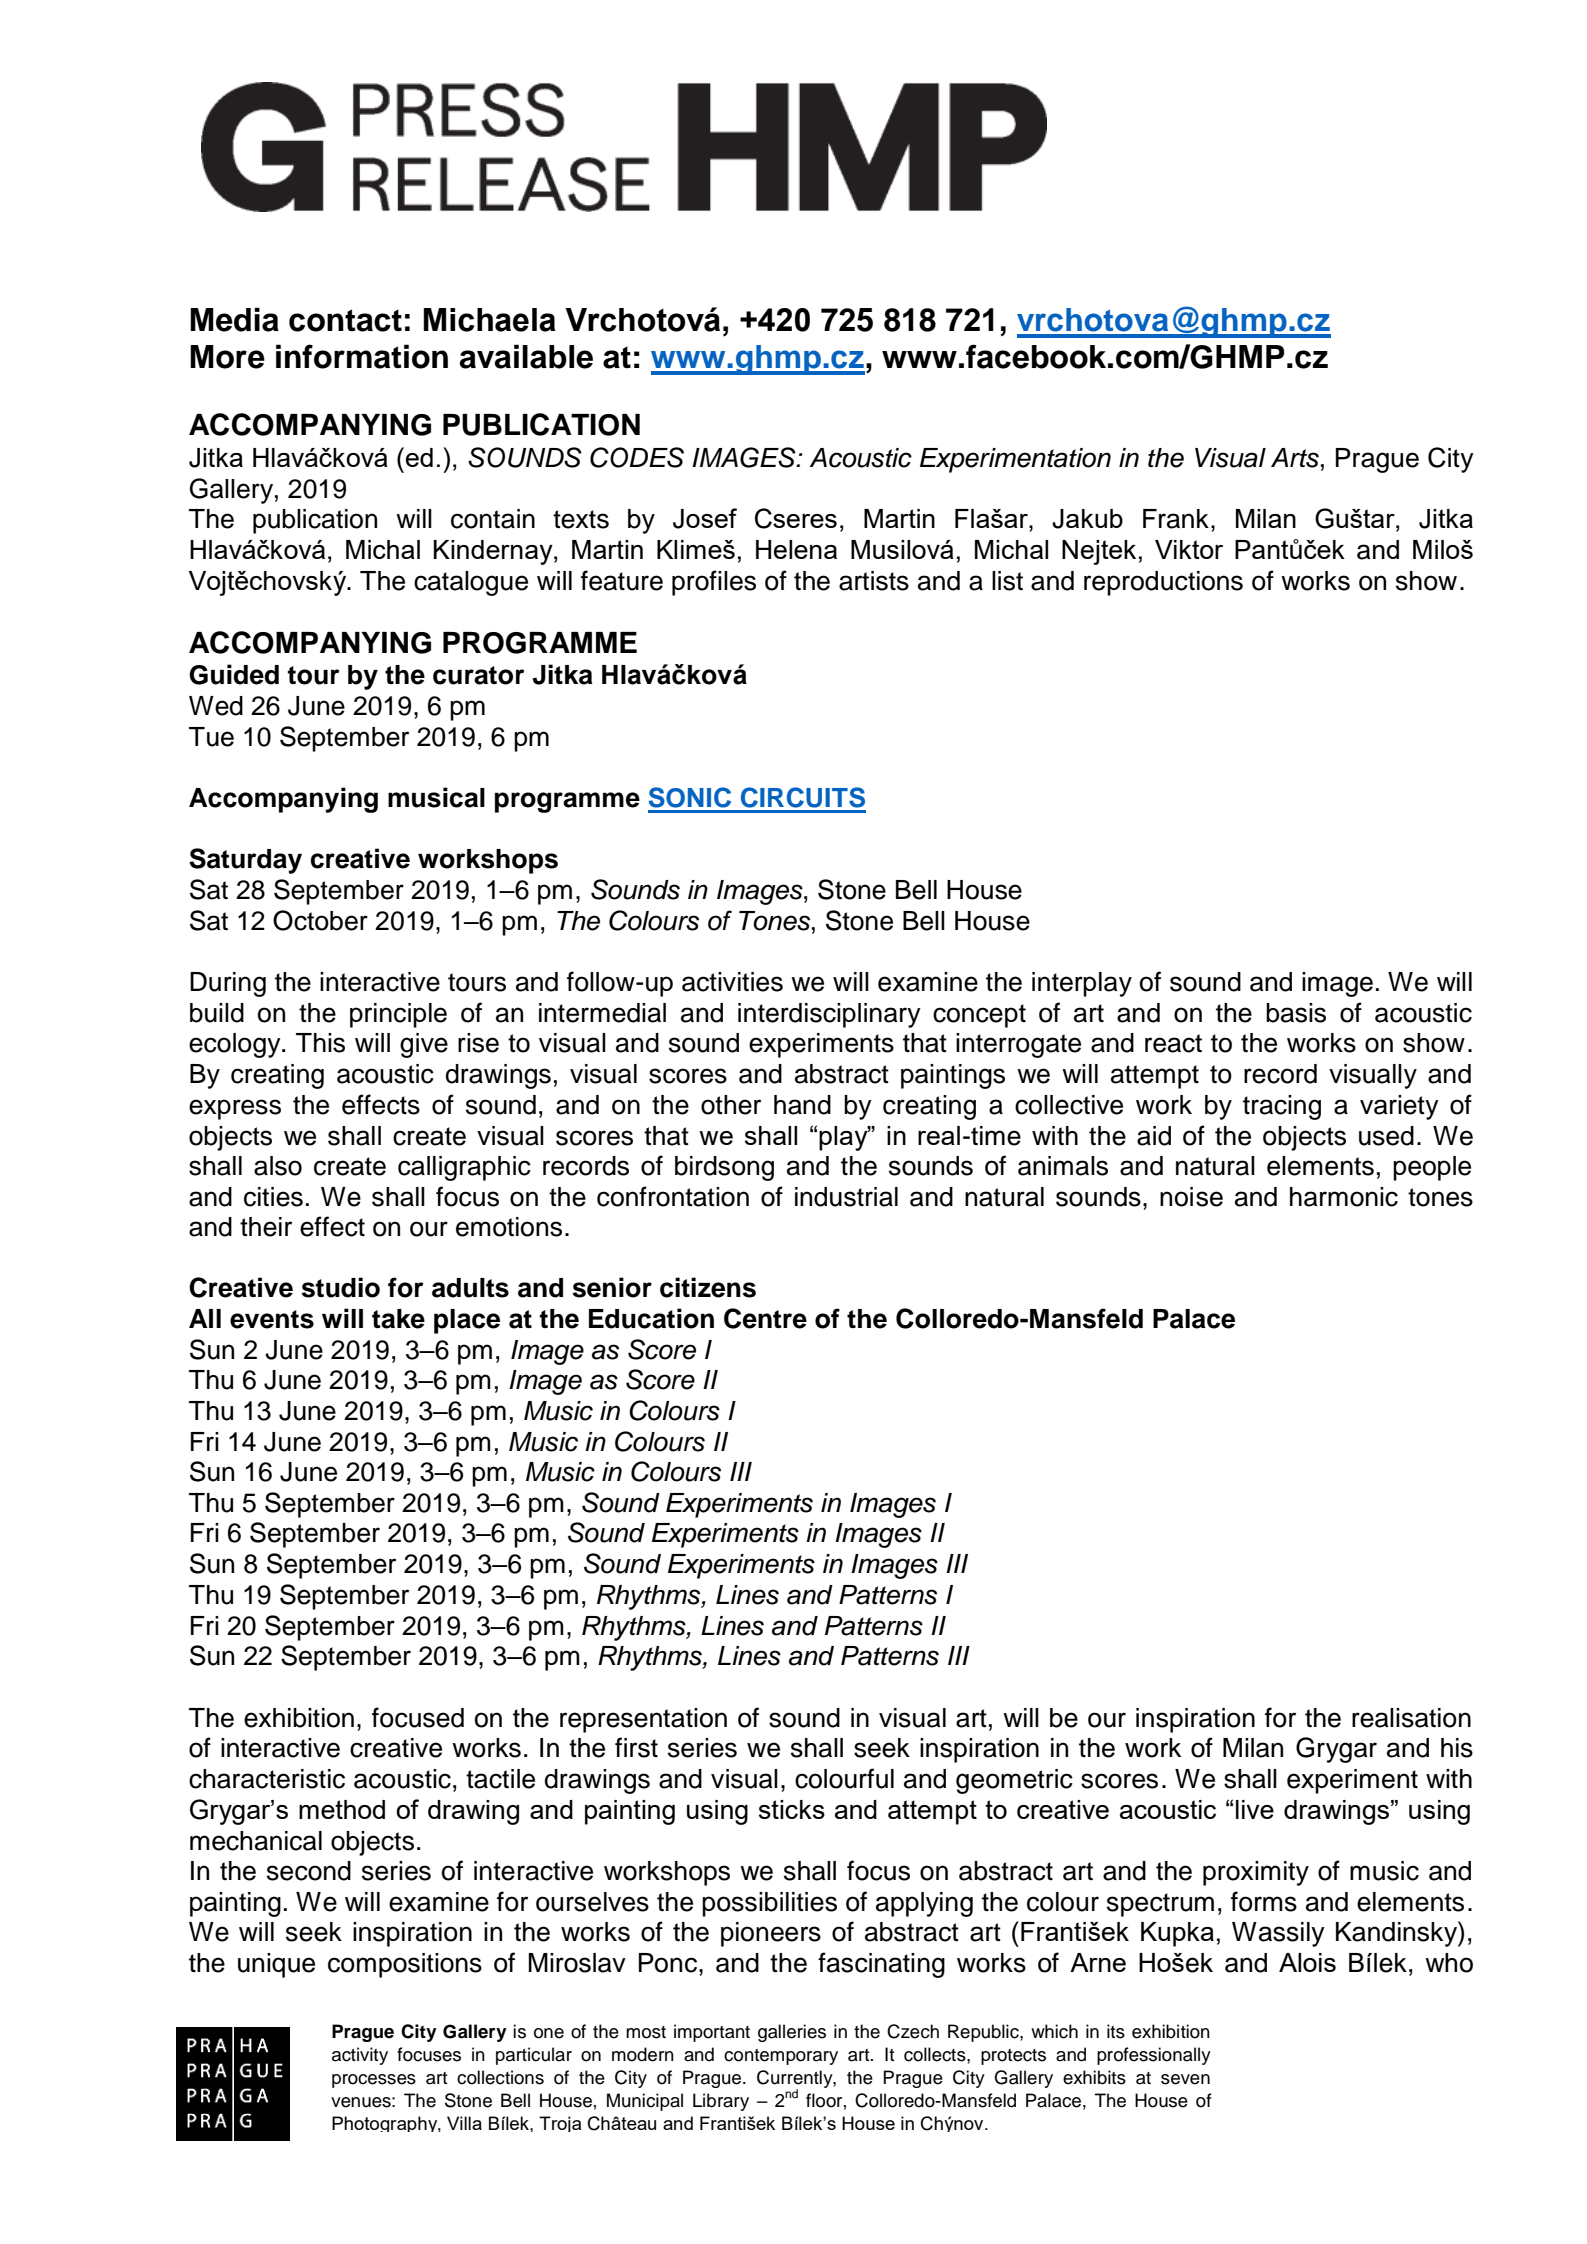  I want to click on activity, so click(360, 2056).
